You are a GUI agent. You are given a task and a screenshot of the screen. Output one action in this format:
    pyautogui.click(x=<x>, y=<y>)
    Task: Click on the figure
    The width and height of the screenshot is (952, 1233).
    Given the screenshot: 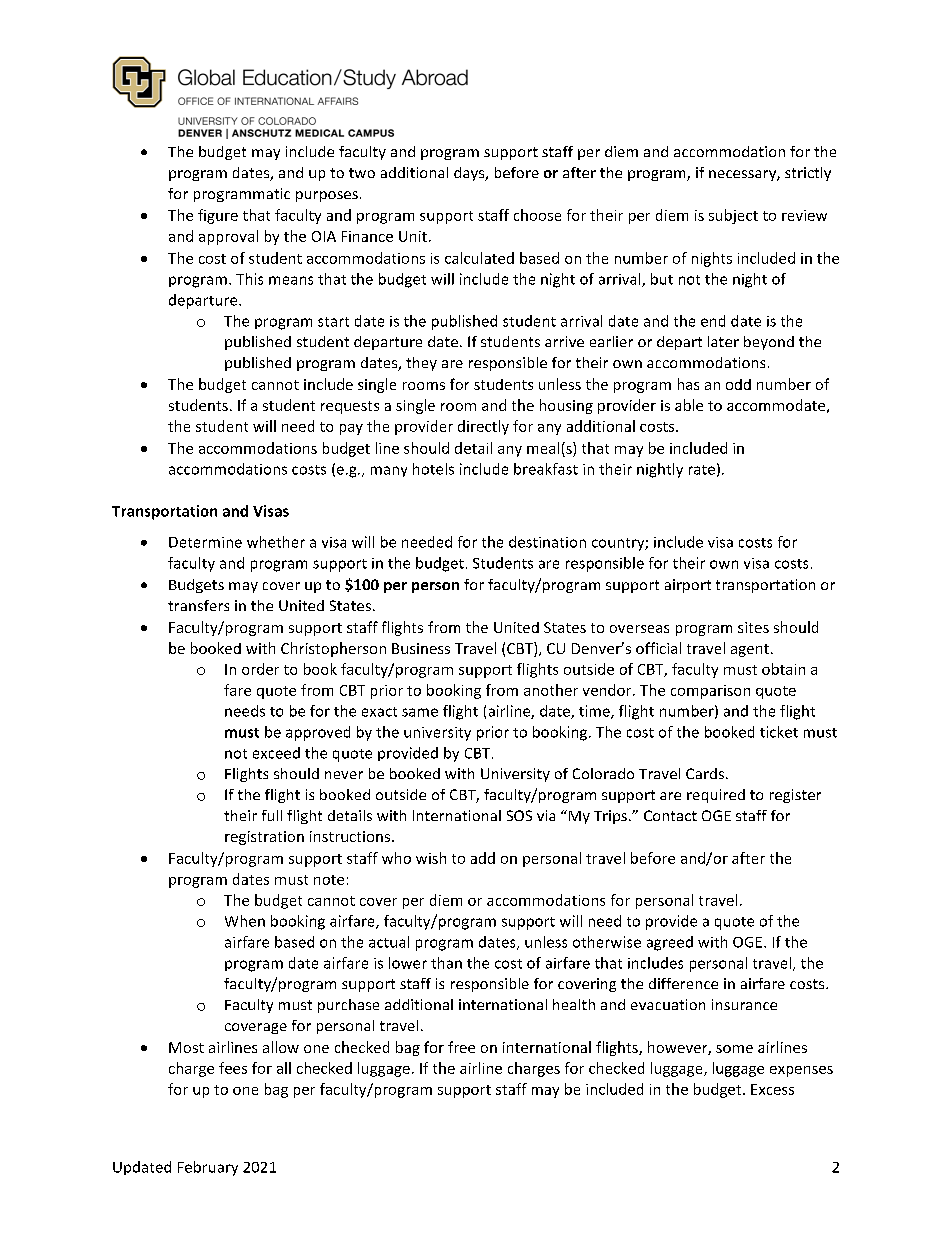 What is the action you would take?
    pyautogui.click(x=218, y=216)
